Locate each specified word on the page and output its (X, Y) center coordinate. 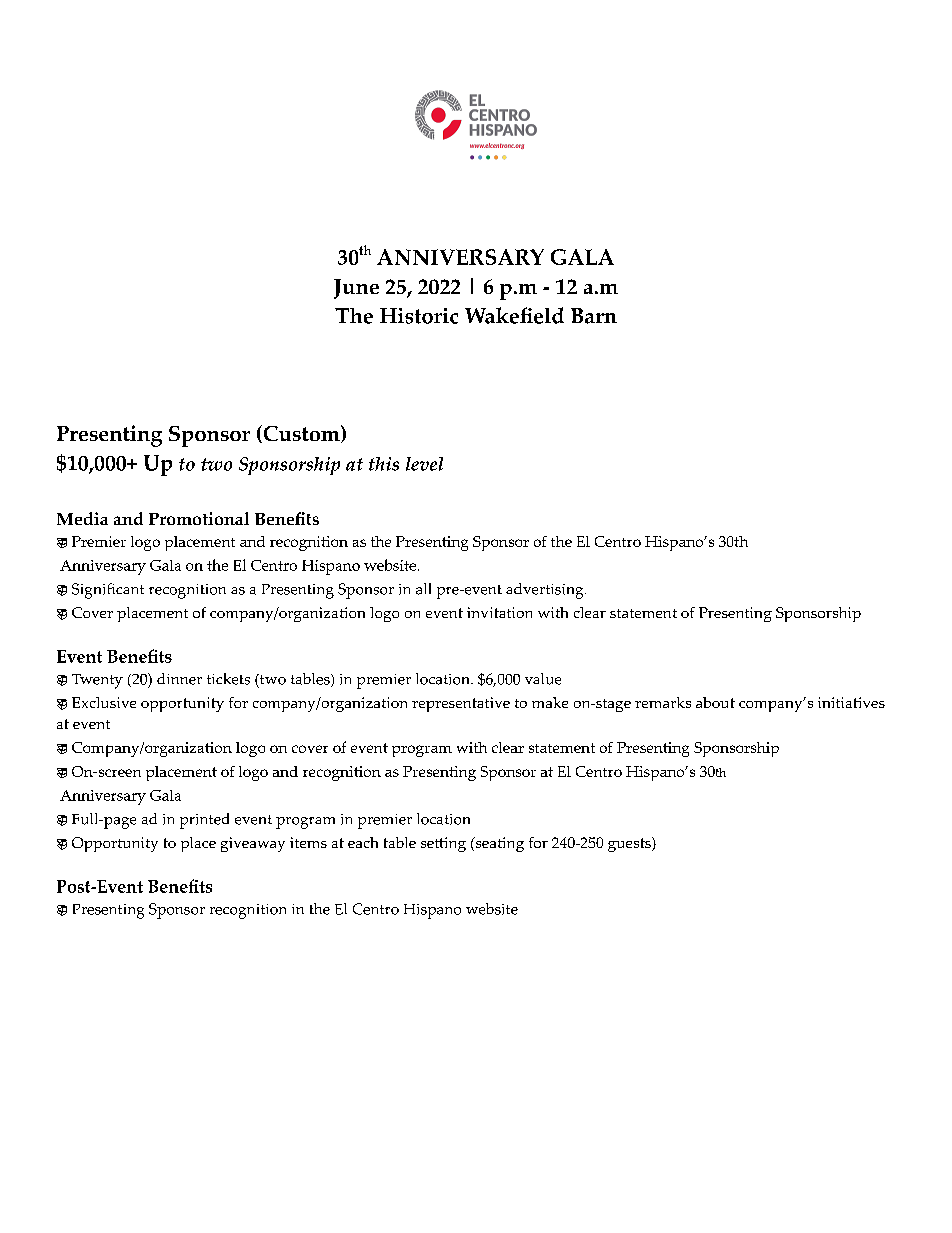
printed (204, 821)
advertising (546, 591)
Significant (108, 591)
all (423, 589)
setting (443, 844)
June (356, 289)
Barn (594, 316)
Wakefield (514, 315)
